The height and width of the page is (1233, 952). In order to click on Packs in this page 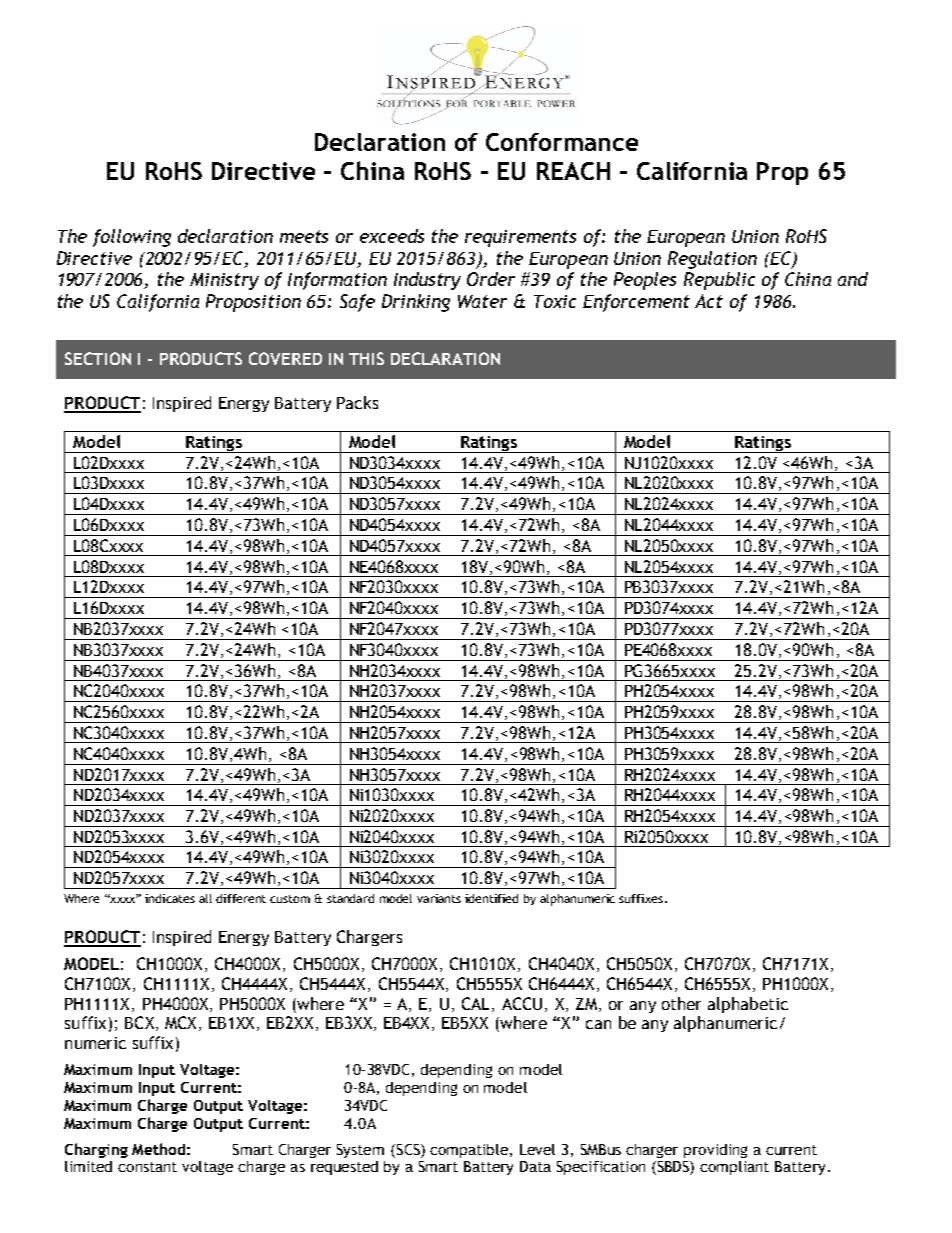, I will do `click(357, 402)`.
